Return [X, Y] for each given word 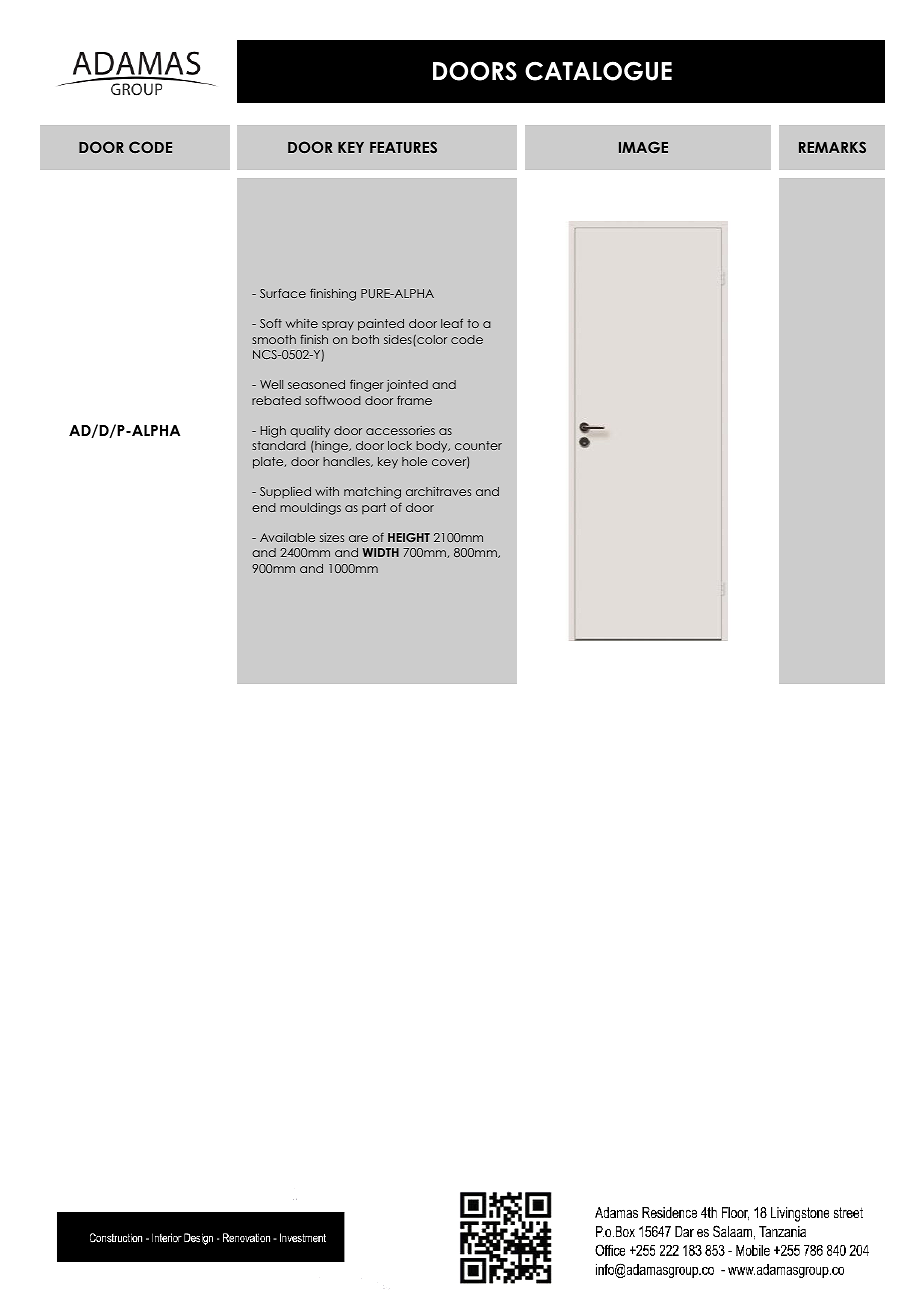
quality [310, 431]
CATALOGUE [598, 71]
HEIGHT [409, 537]
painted [381, 325]
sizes [332, 537]
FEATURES [403, 147]
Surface [283, 293]
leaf [452, 323]
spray [338, 326]
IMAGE [643, 147]
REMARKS [832, 147]
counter [478, 445]
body [433, 446]
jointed [407, 386]
